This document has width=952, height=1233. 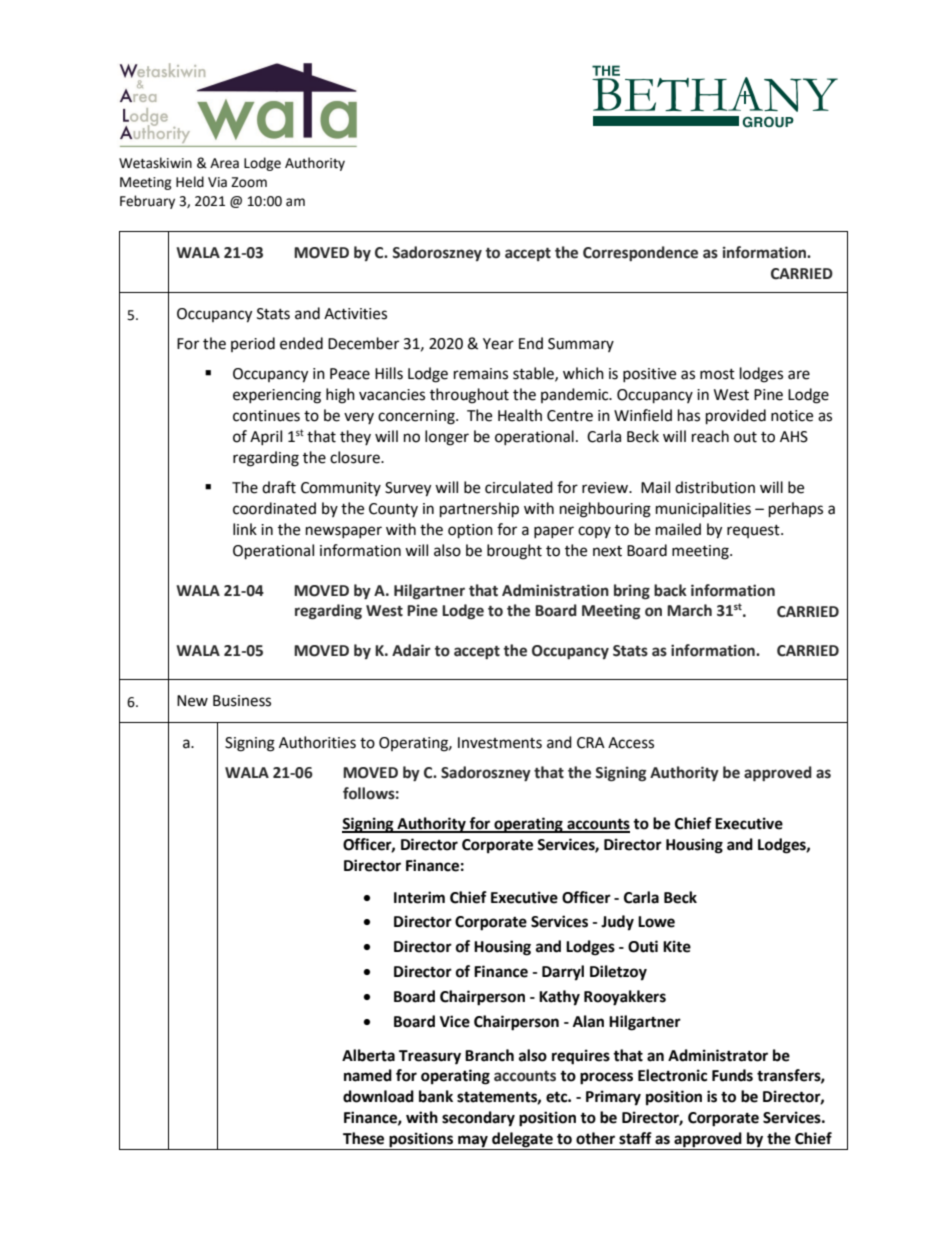 What do you see at coordinates (217, 182) in the document?
I see `Via` at bounding box center [217, 182].
